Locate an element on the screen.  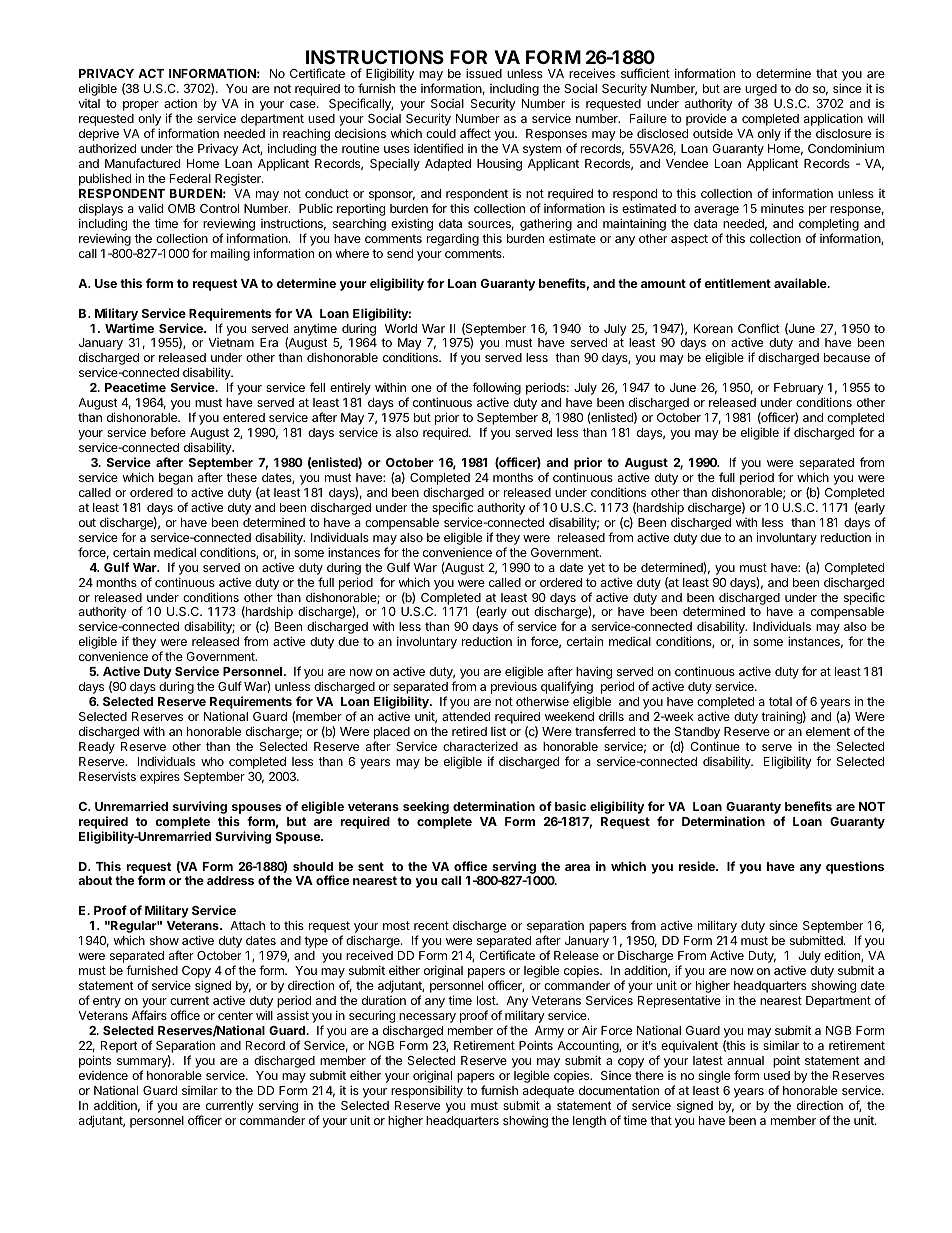
yet is located at coordinates (596, 569).
